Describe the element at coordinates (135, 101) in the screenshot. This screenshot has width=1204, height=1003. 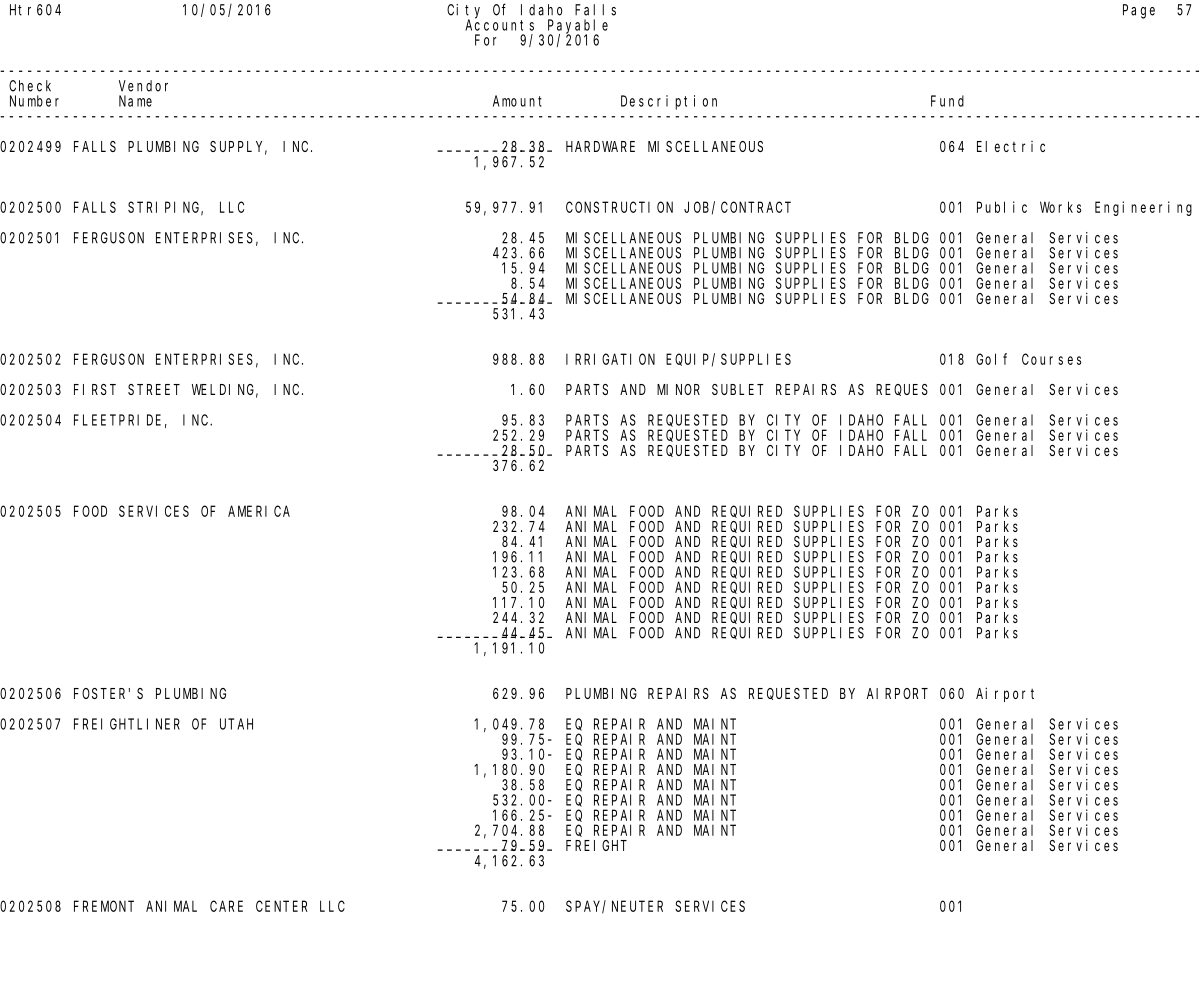
I see `Name` at that location.
